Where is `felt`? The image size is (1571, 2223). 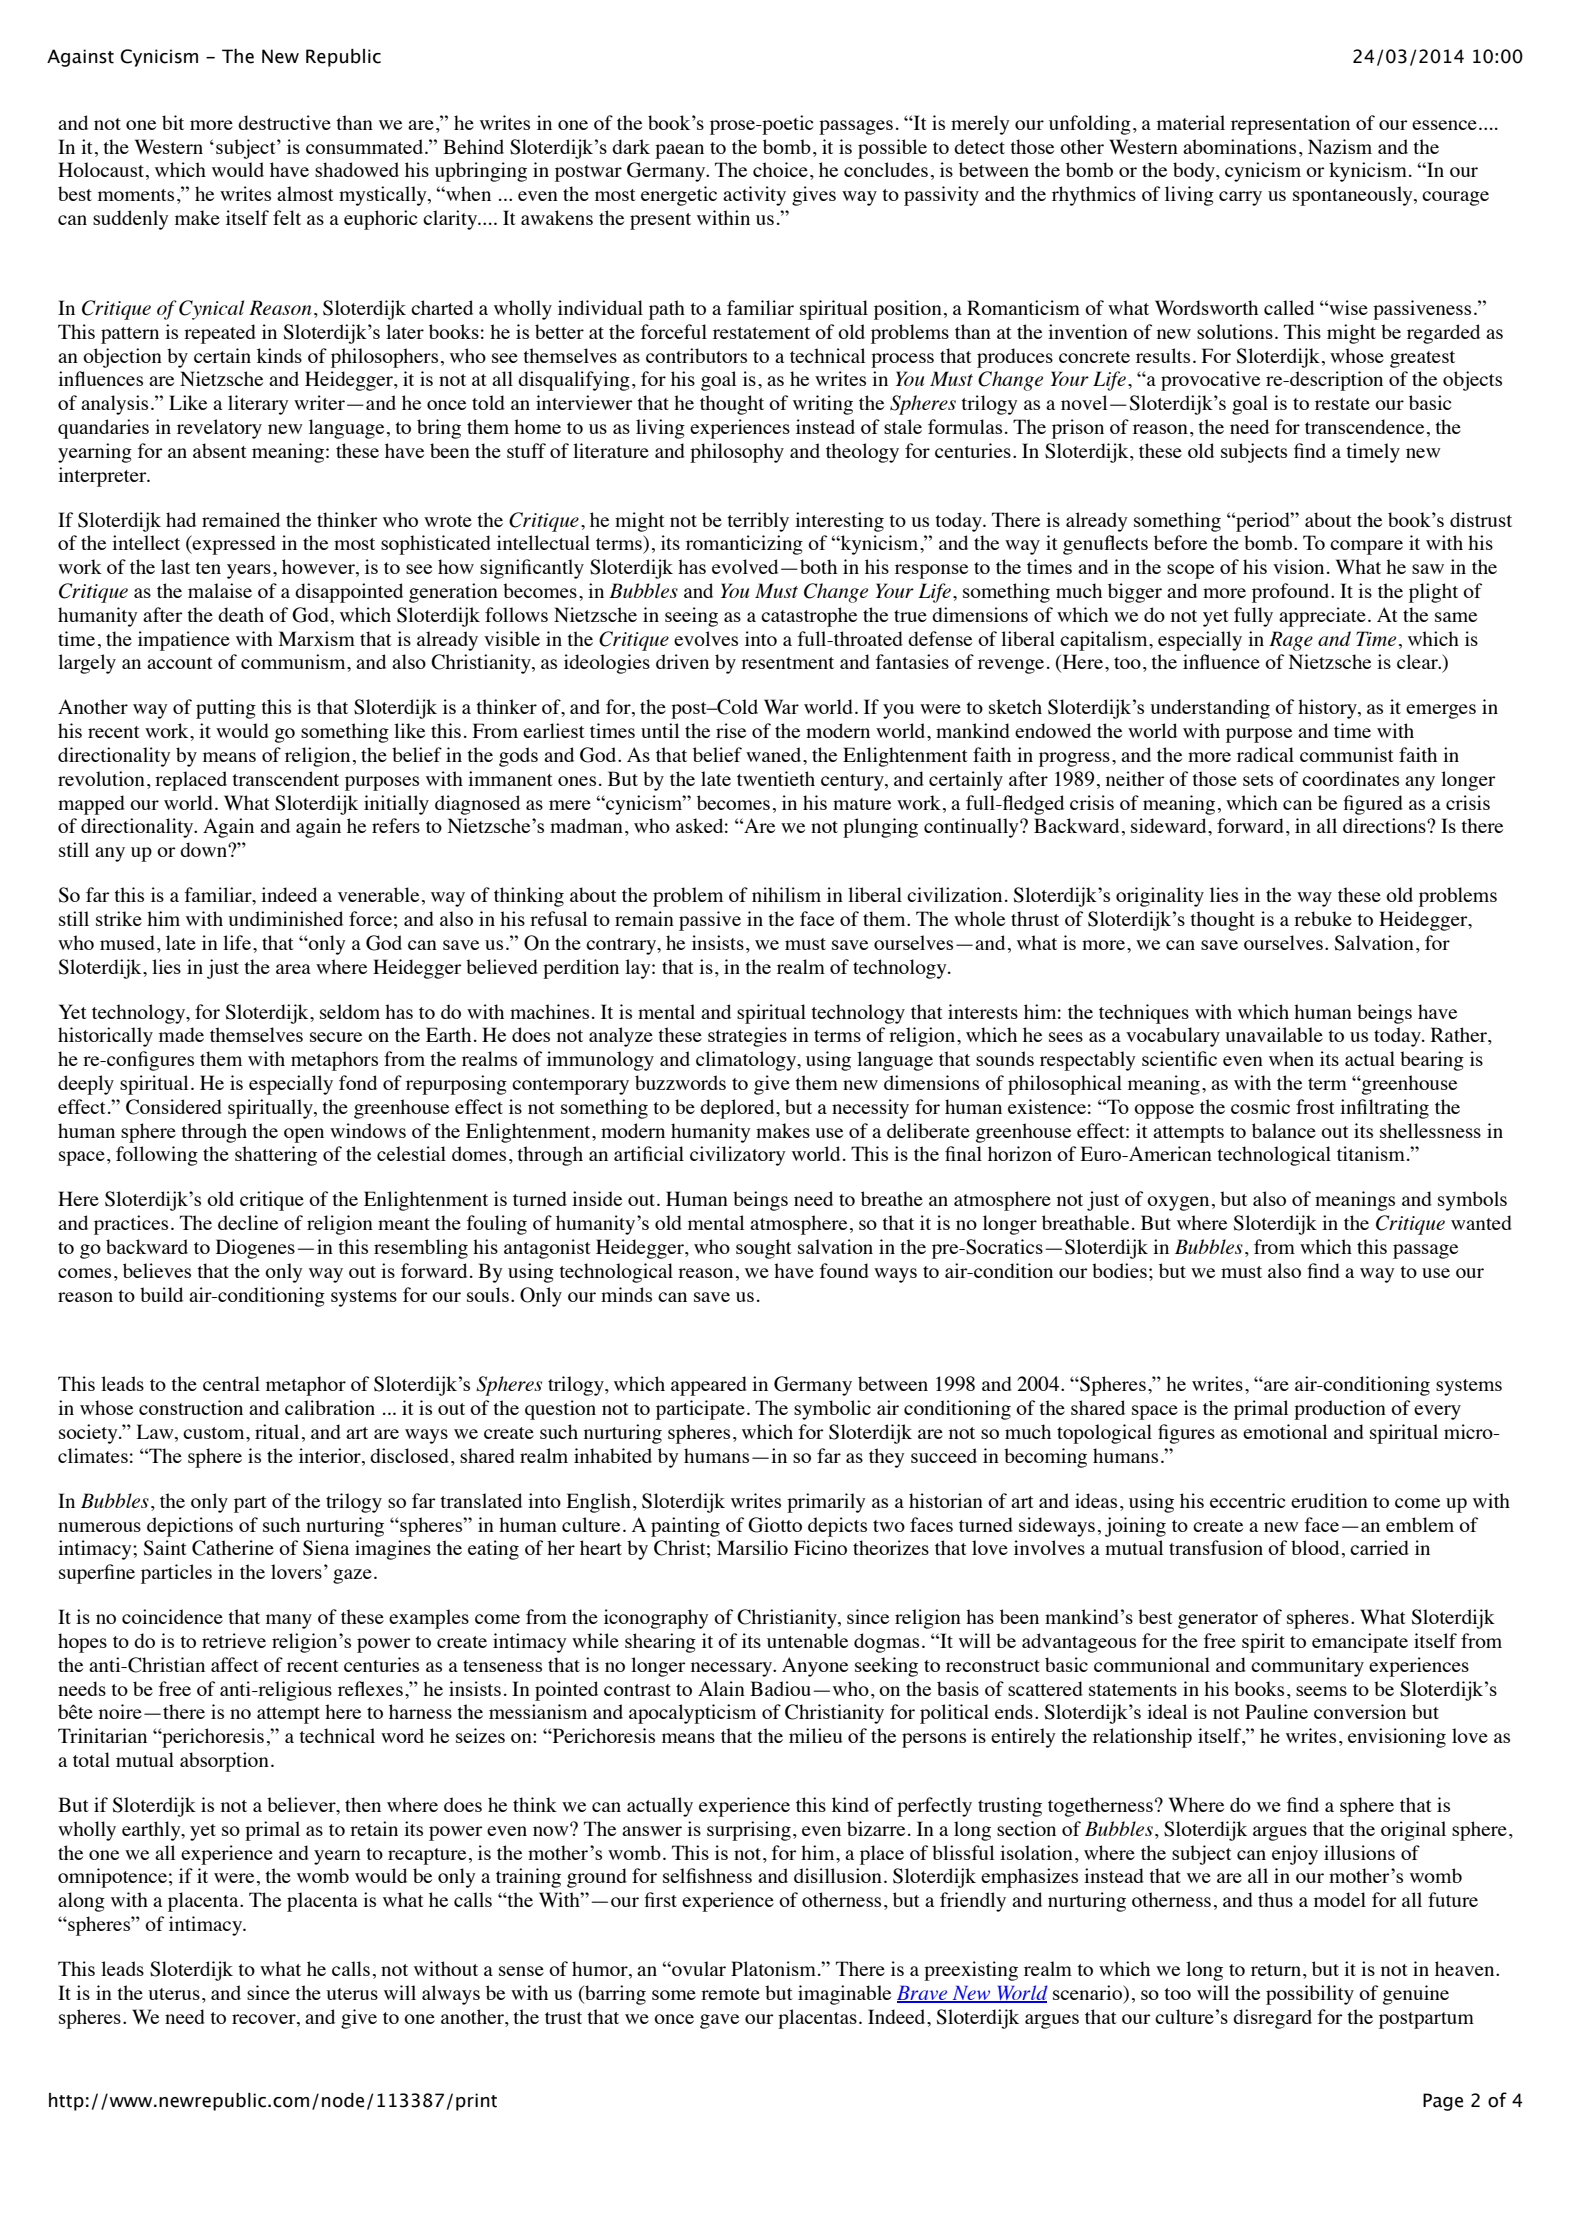
felt is located at coordinates (287, 217).
